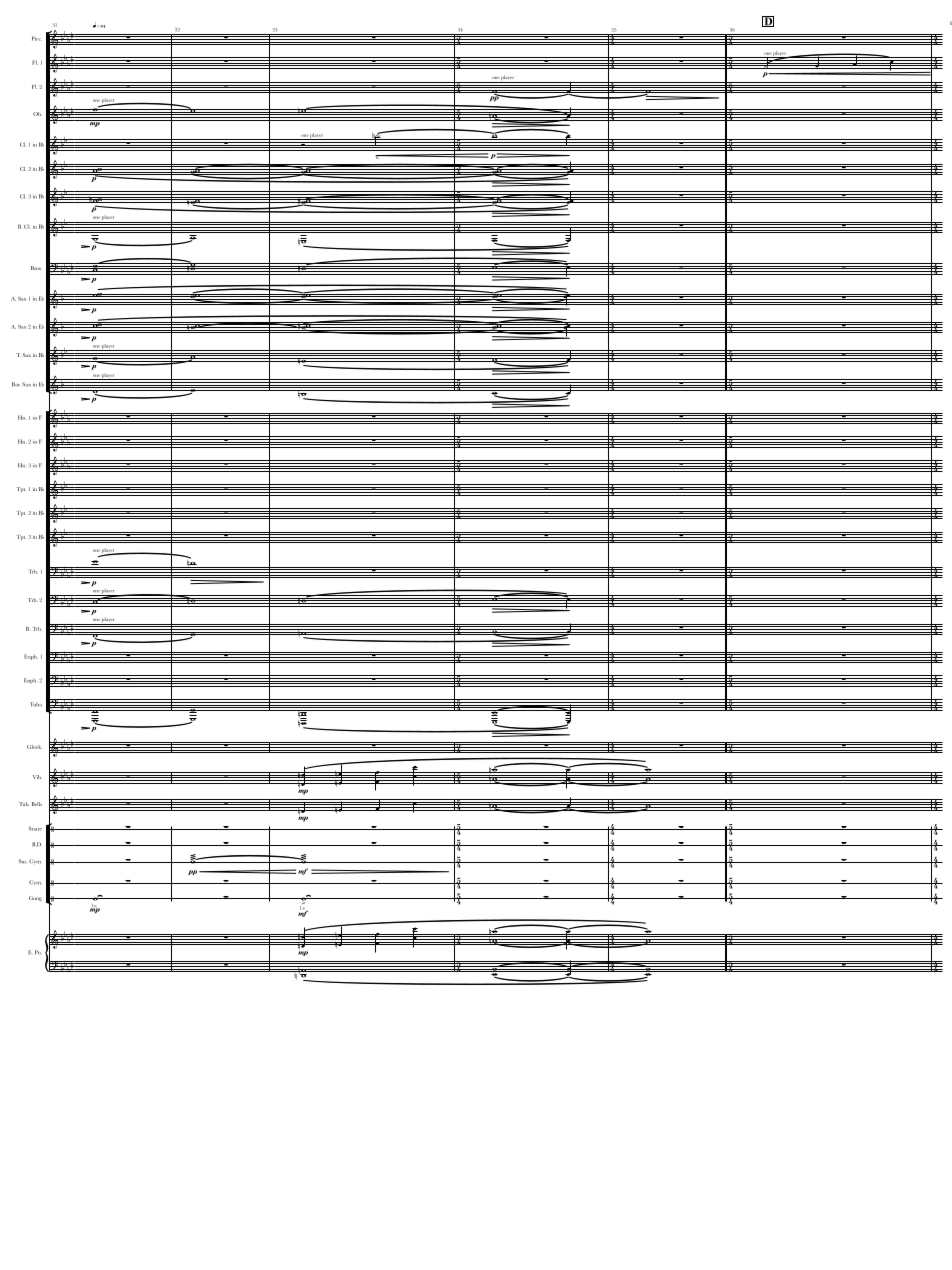  I want to click on Snare, so click(35, 829).
